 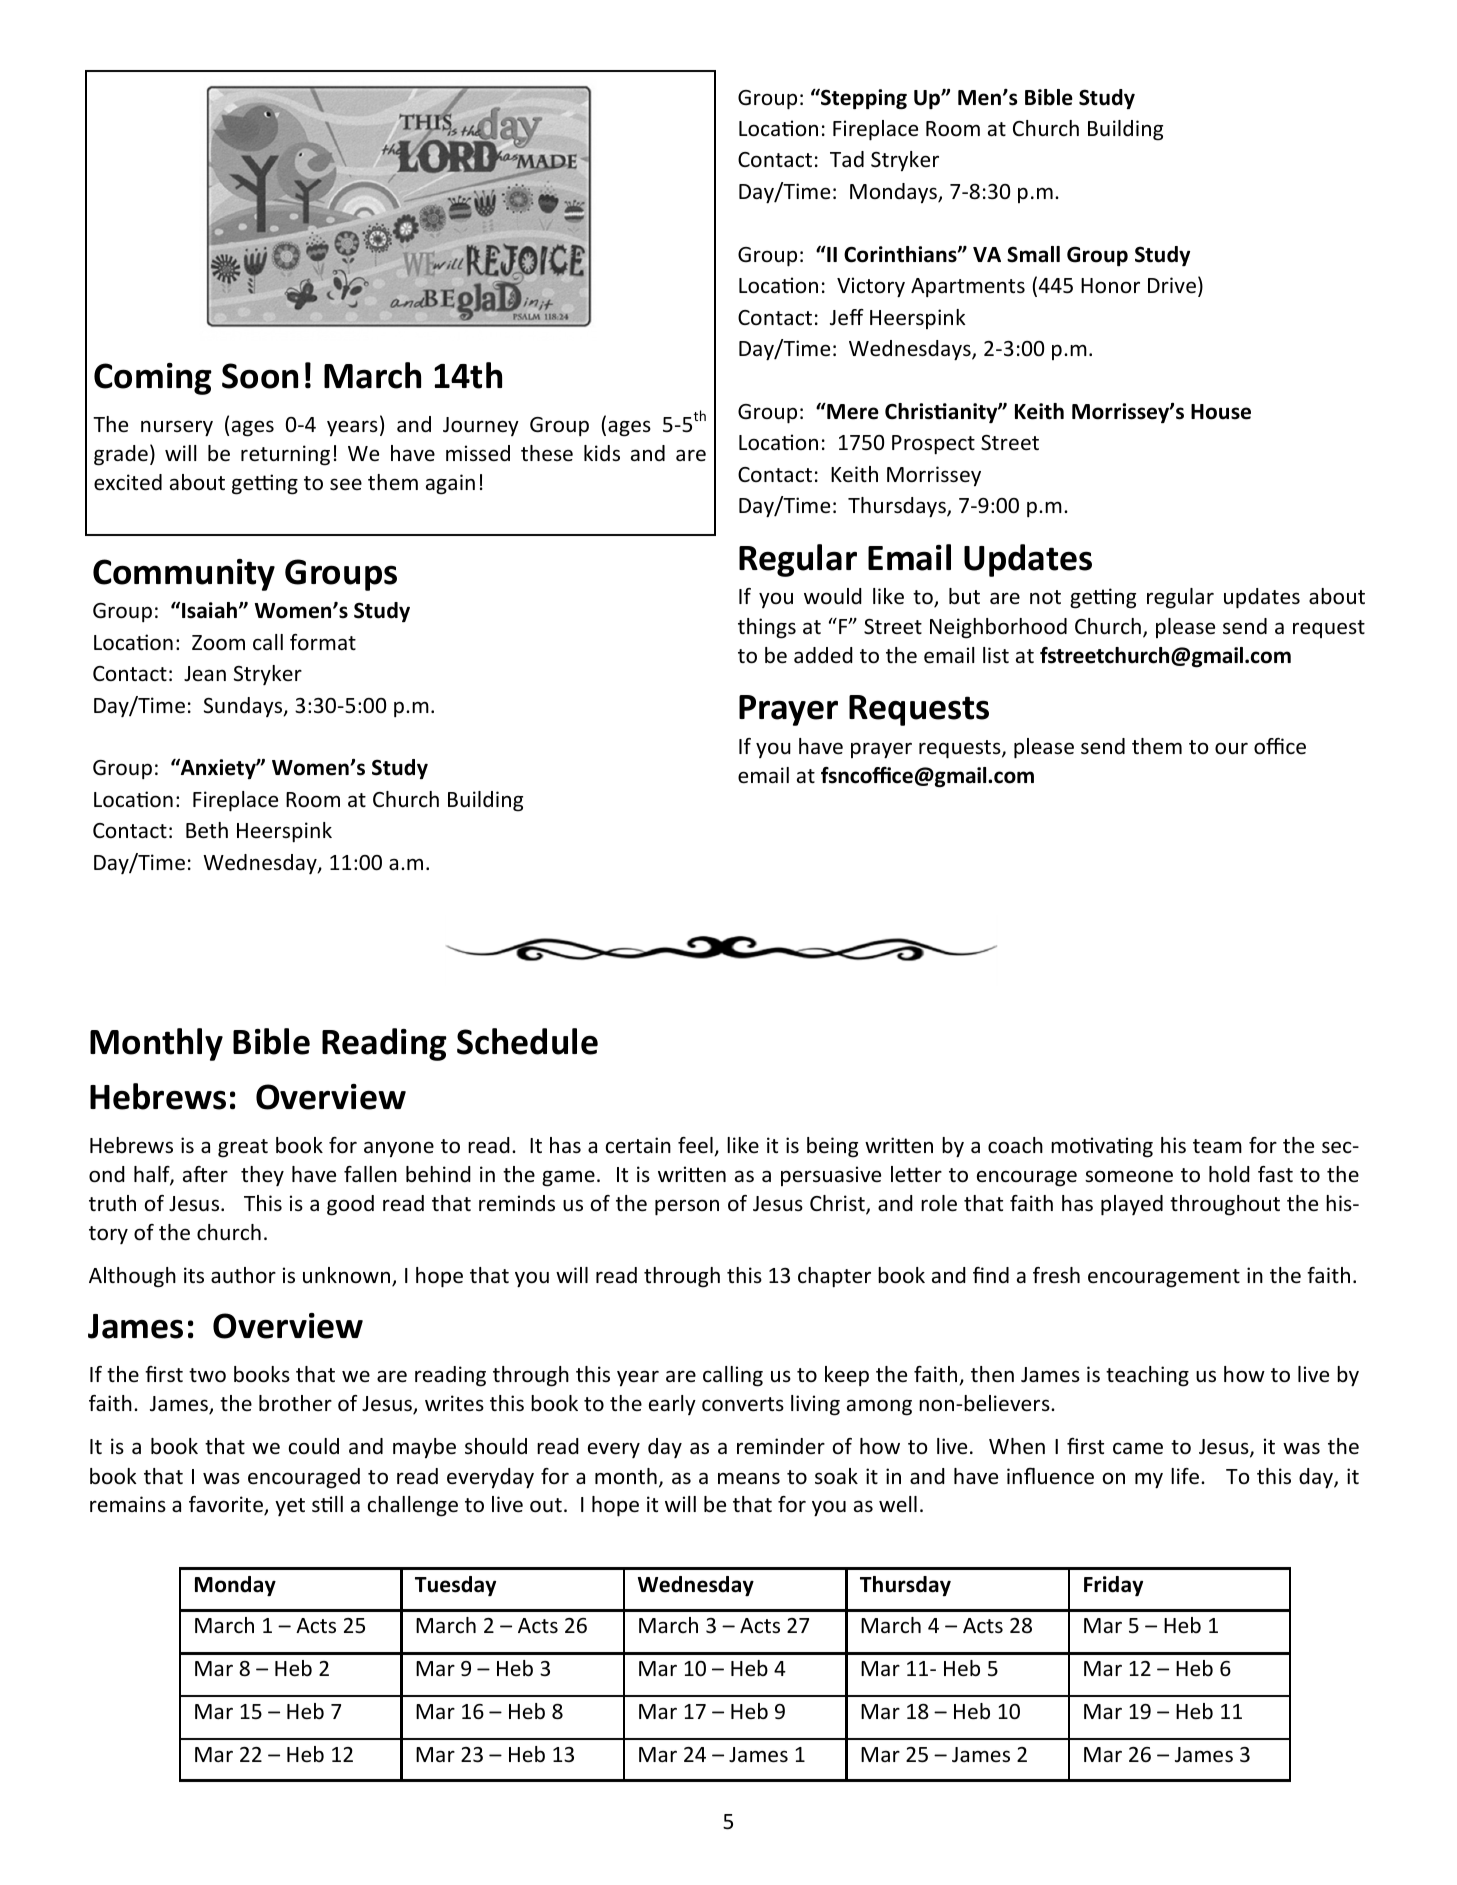 I want to click on Small, so click(x=1033, y=254).
